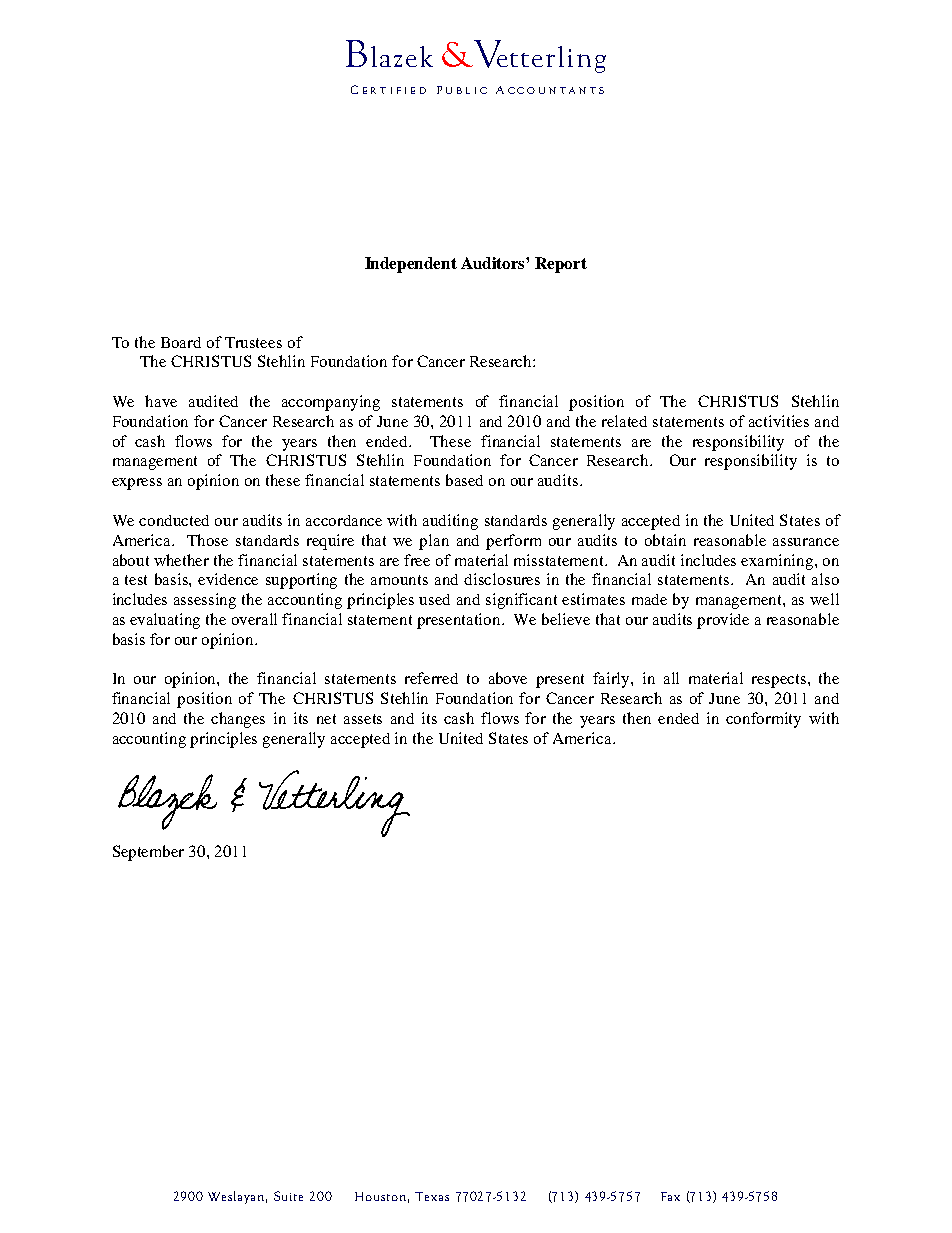 This document has height=1233, width=952. I want to click on assets, so click(363, 719).
